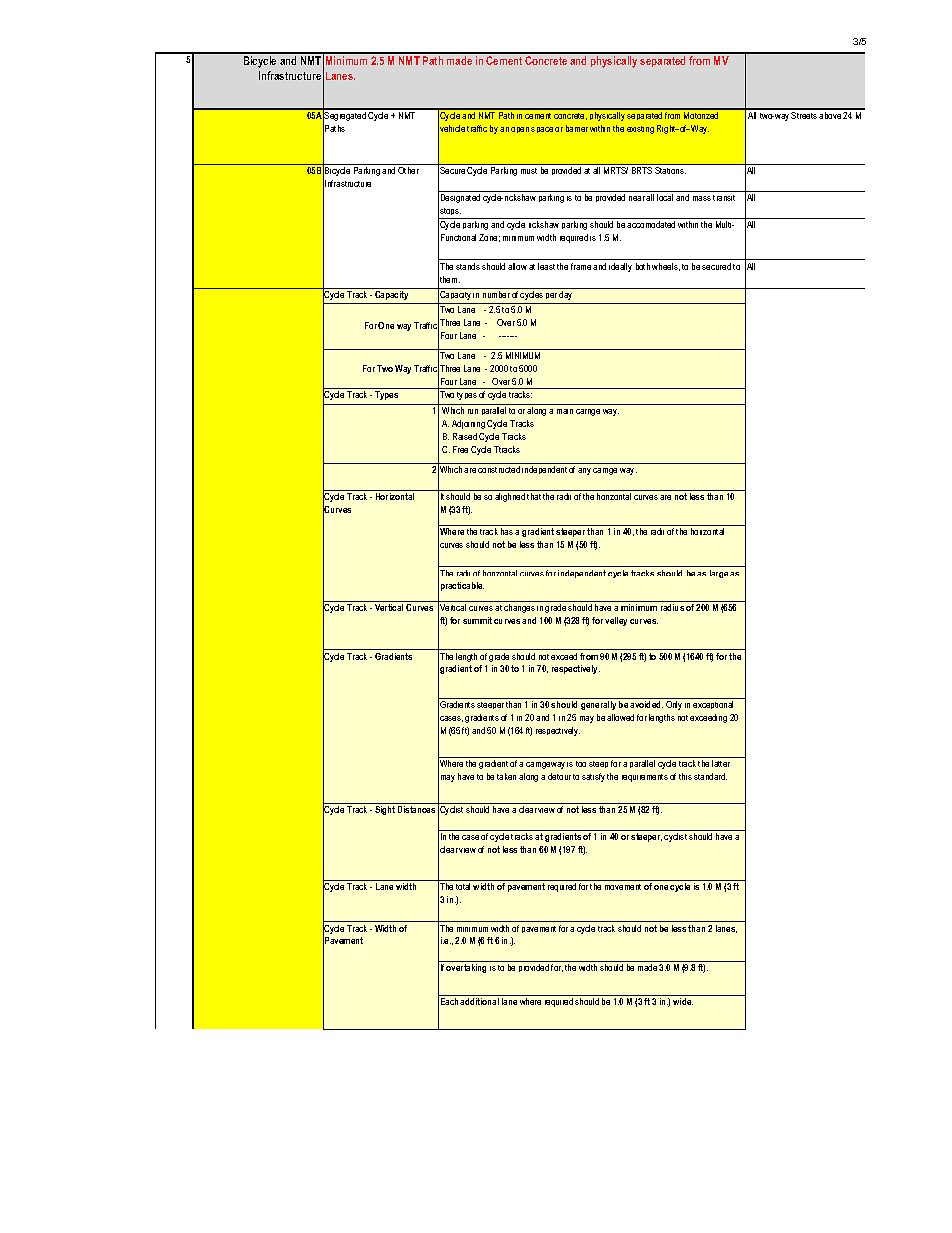 This screenshot has width=952, height=1233. What do you see at coordinates (477, 620) in the screenshot?
I see `summit` at bounding box center [477, 620].
